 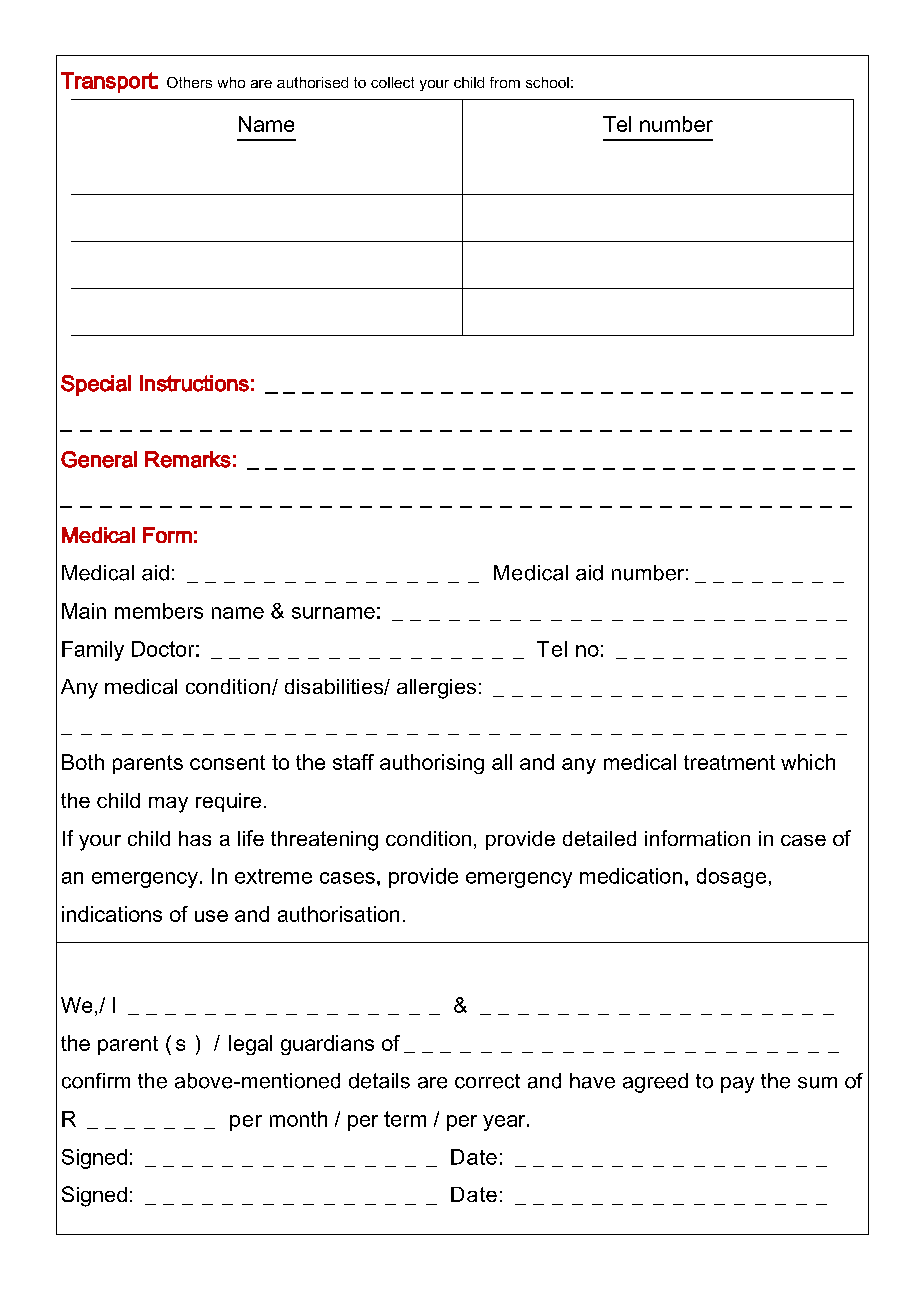 What do you see at coordinates (195, 838) in the screenshot?
I see `has` at bounding box center [195, 838].
